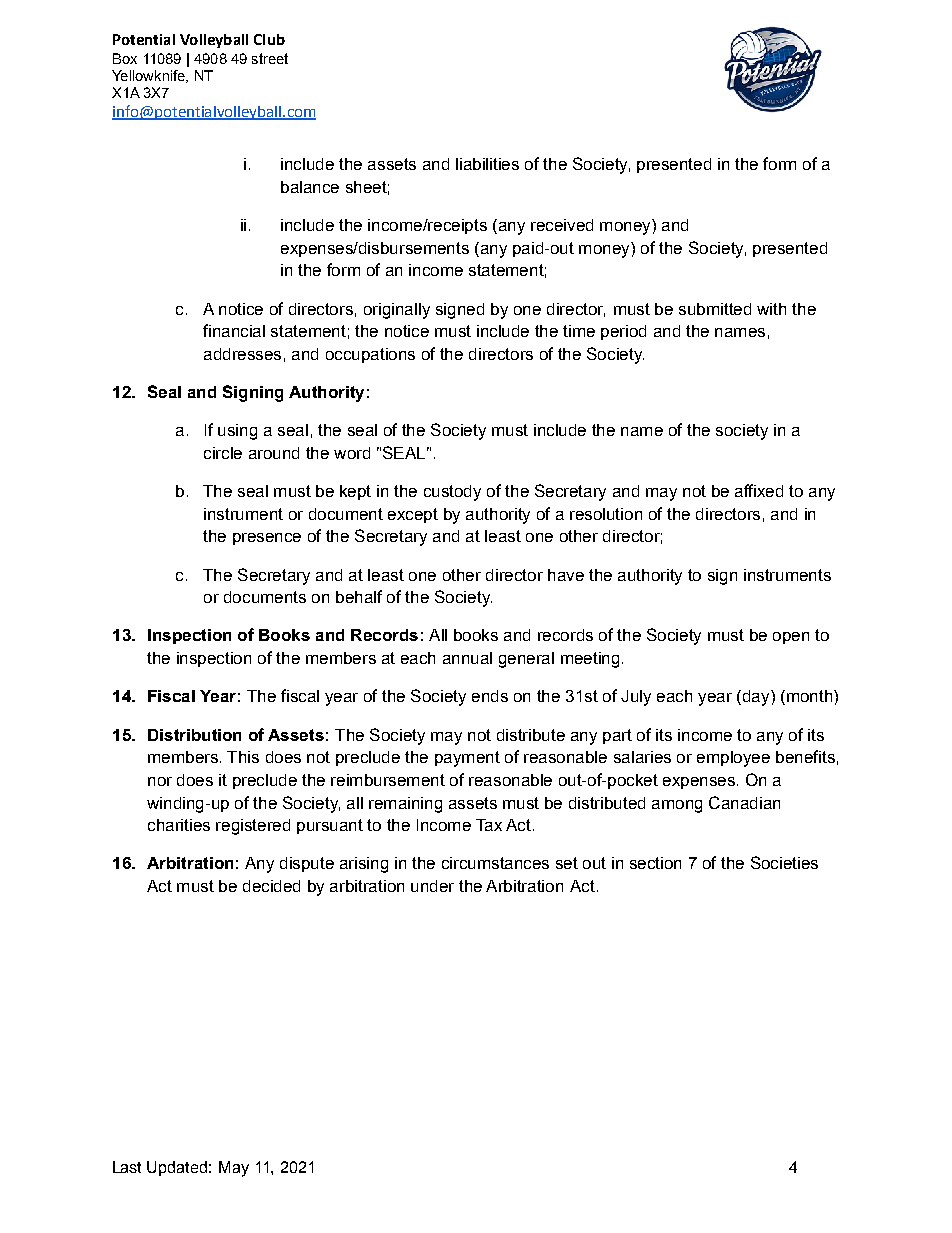 This document has height=1233, width=952. Describe the element at coordinates (267, 539) in the document. I see `presence` at that location.
